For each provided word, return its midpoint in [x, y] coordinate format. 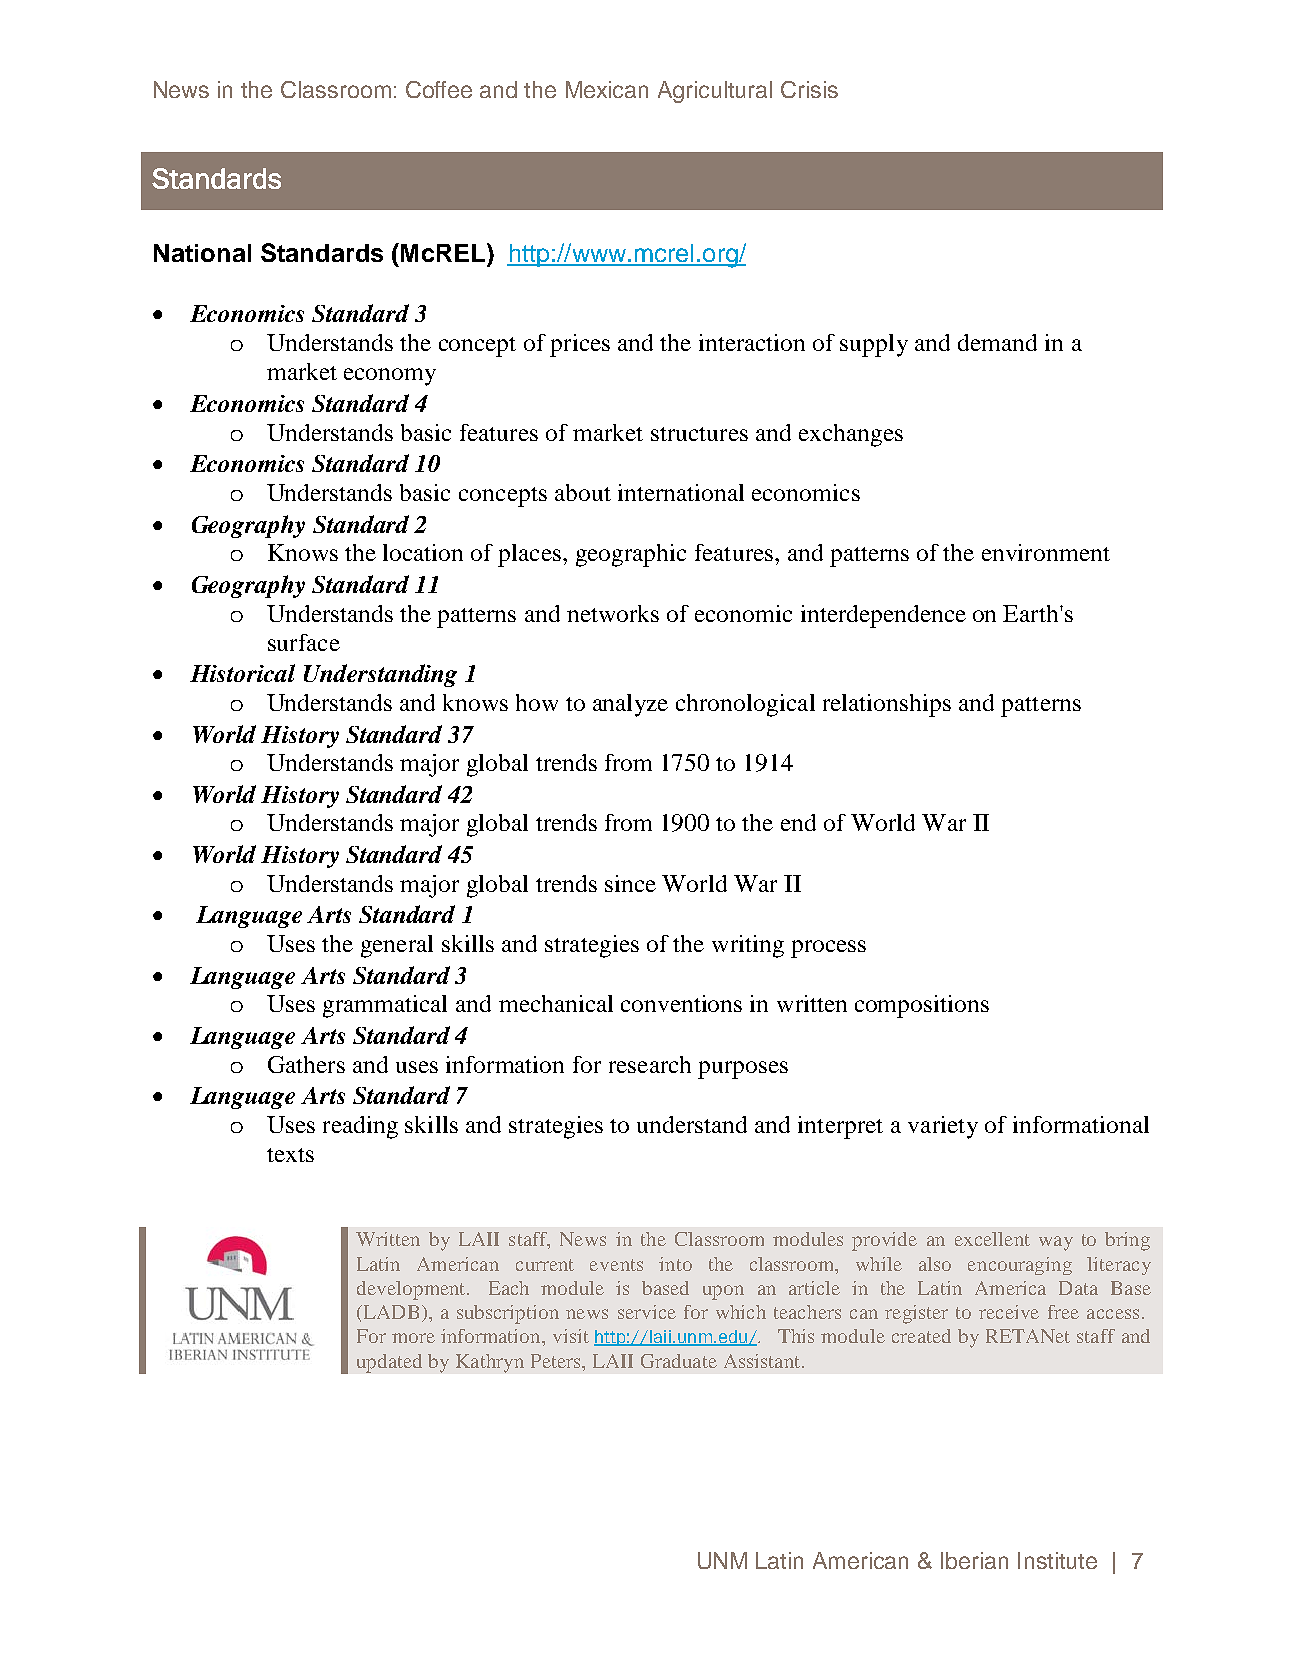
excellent [992, 1239]
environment [1046, 552]
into [675, 1264]
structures [699, 434]
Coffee [439, 89]
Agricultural [715, 92]
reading [360, 1127]
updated [389, 1363]
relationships [887, 705]
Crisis [809, 89]
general [397, 946]
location [423, 552]
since [630, 883]
